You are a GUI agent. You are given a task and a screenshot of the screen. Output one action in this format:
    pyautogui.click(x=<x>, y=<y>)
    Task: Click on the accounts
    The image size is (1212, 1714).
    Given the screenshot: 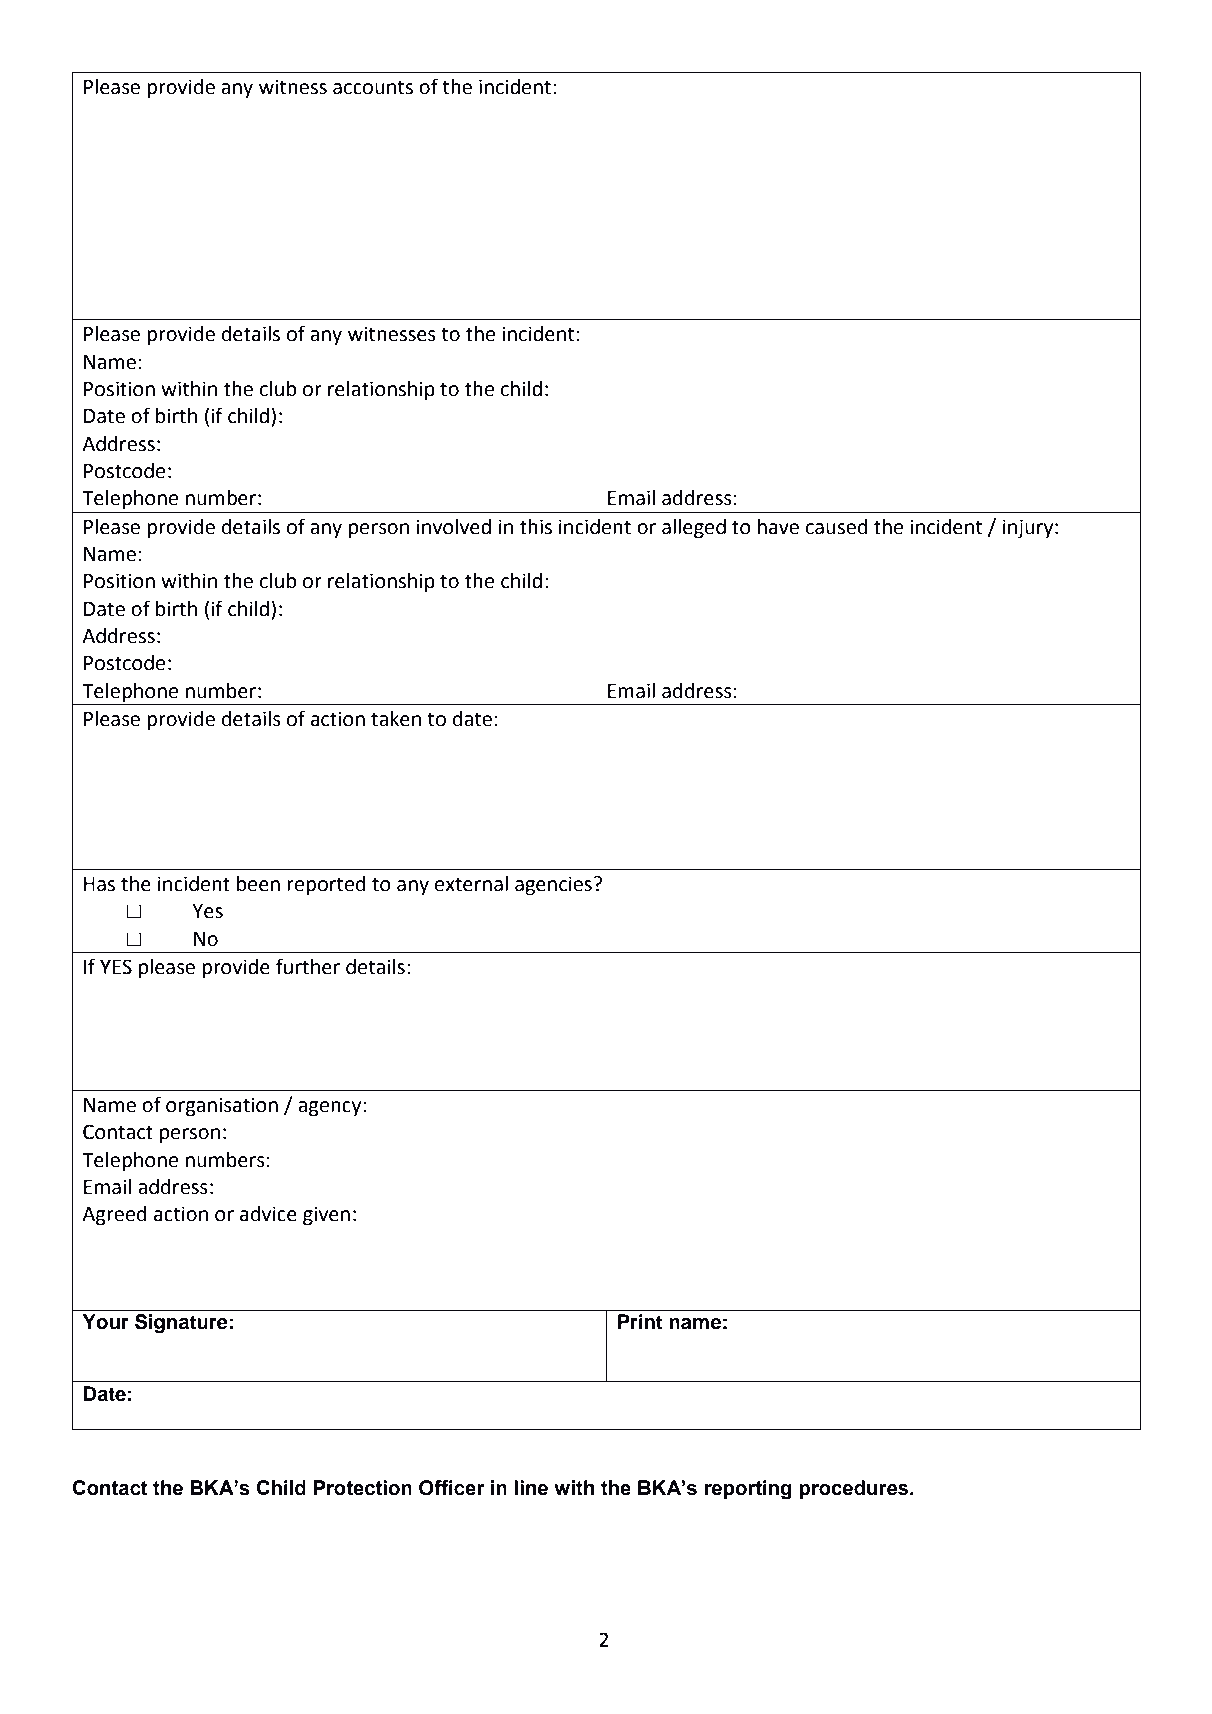 What is the action you would take?
    pyautogui.click(x=373, y=87)
